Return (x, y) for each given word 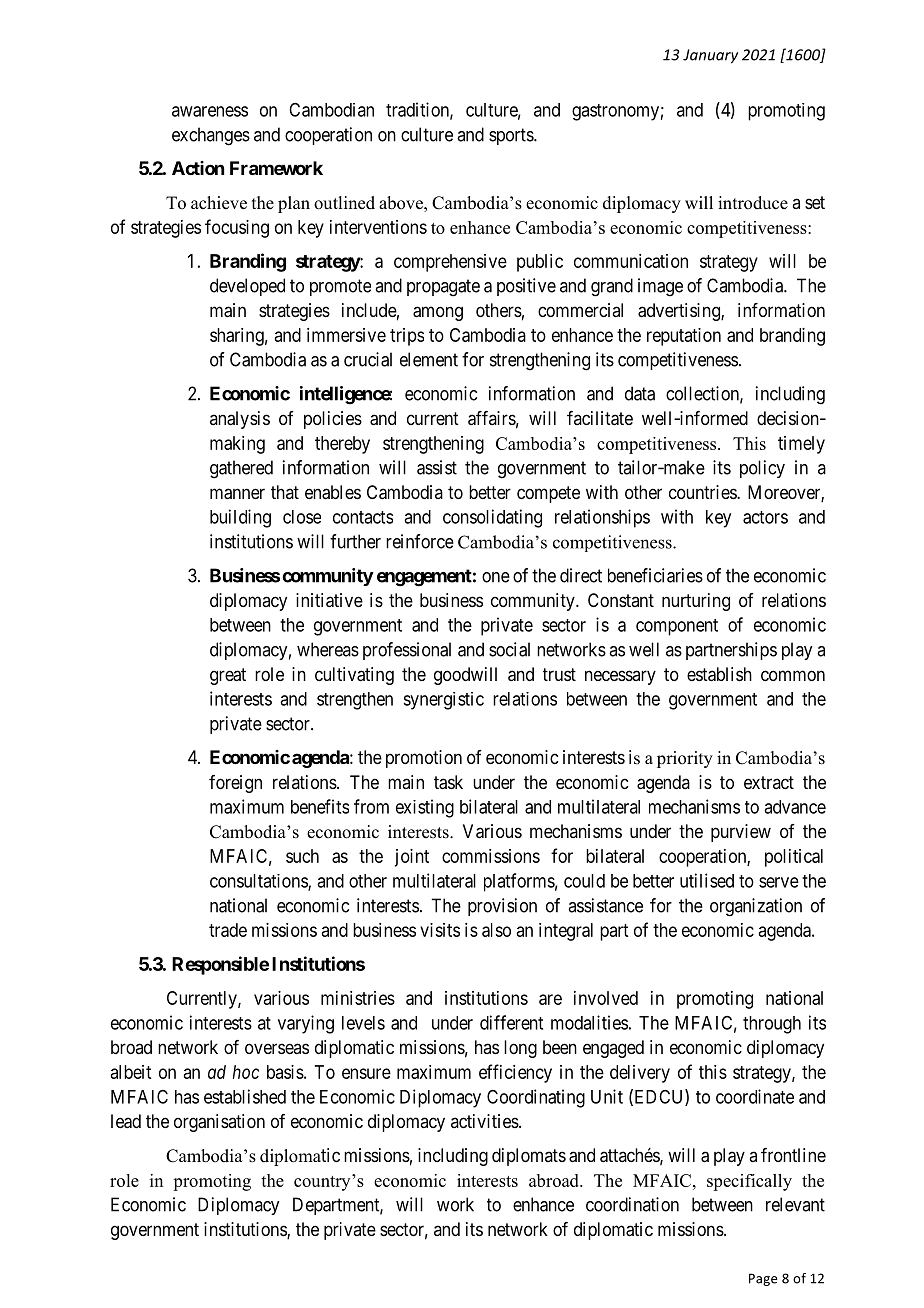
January (710, 56)
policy (762, 469)
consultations (259, 882)
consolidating (492, 518)
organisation (219, 1123)
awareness (210, 111)
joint (411, 858)
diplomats (529, 1157)
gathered (241, 469)
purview (741, 833)
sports (512, 136)
